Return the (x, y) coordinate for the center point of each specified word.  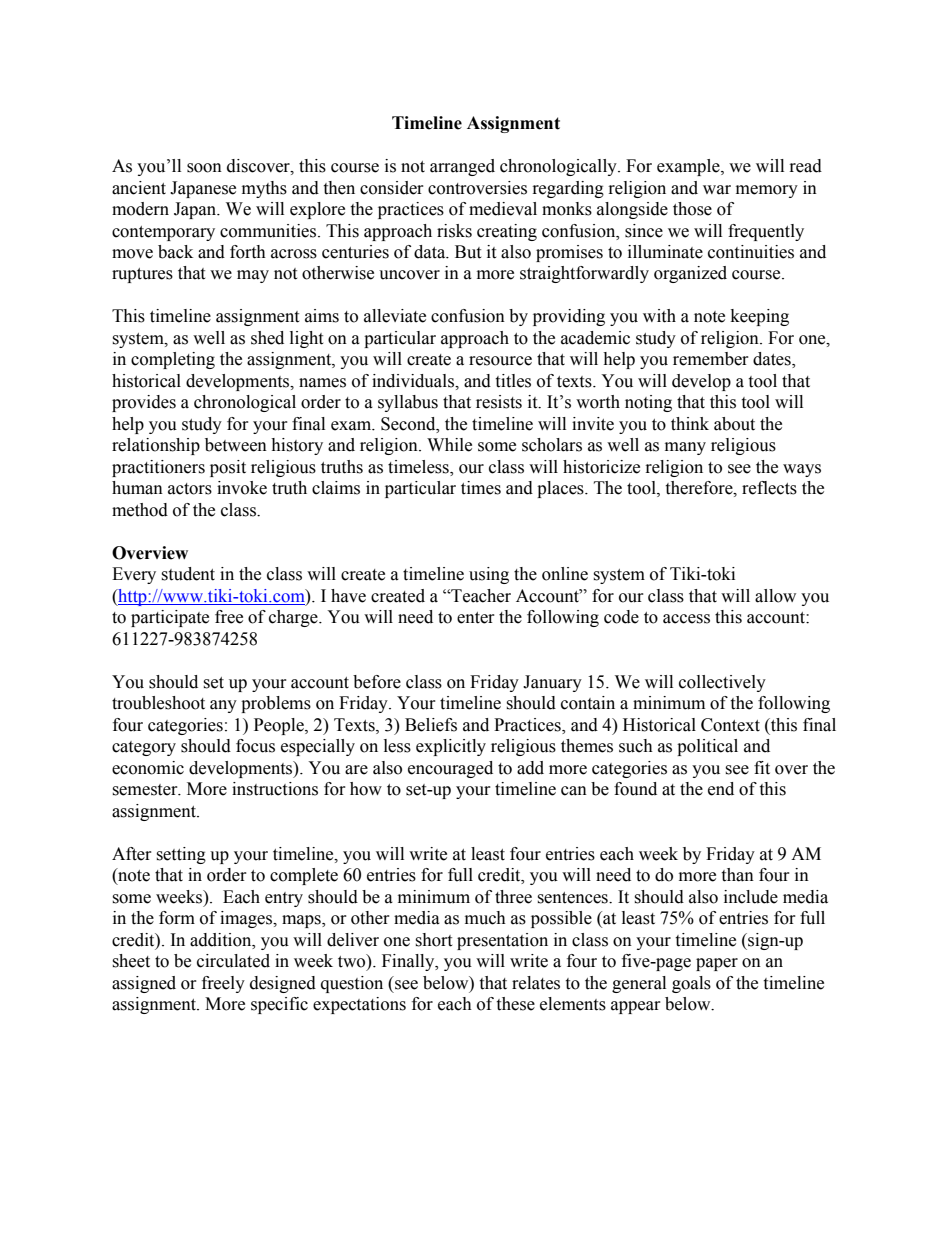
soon (204, 168)
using (489, 575)
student (188, 574)
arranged (462, 167)
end (721, 789)
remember (711, 359)
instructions (275, 789)
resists (499, 402)
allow (775, 596)
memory (767, 191)
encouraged (450, 769)
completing (173, 360)
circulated (233, 961)
